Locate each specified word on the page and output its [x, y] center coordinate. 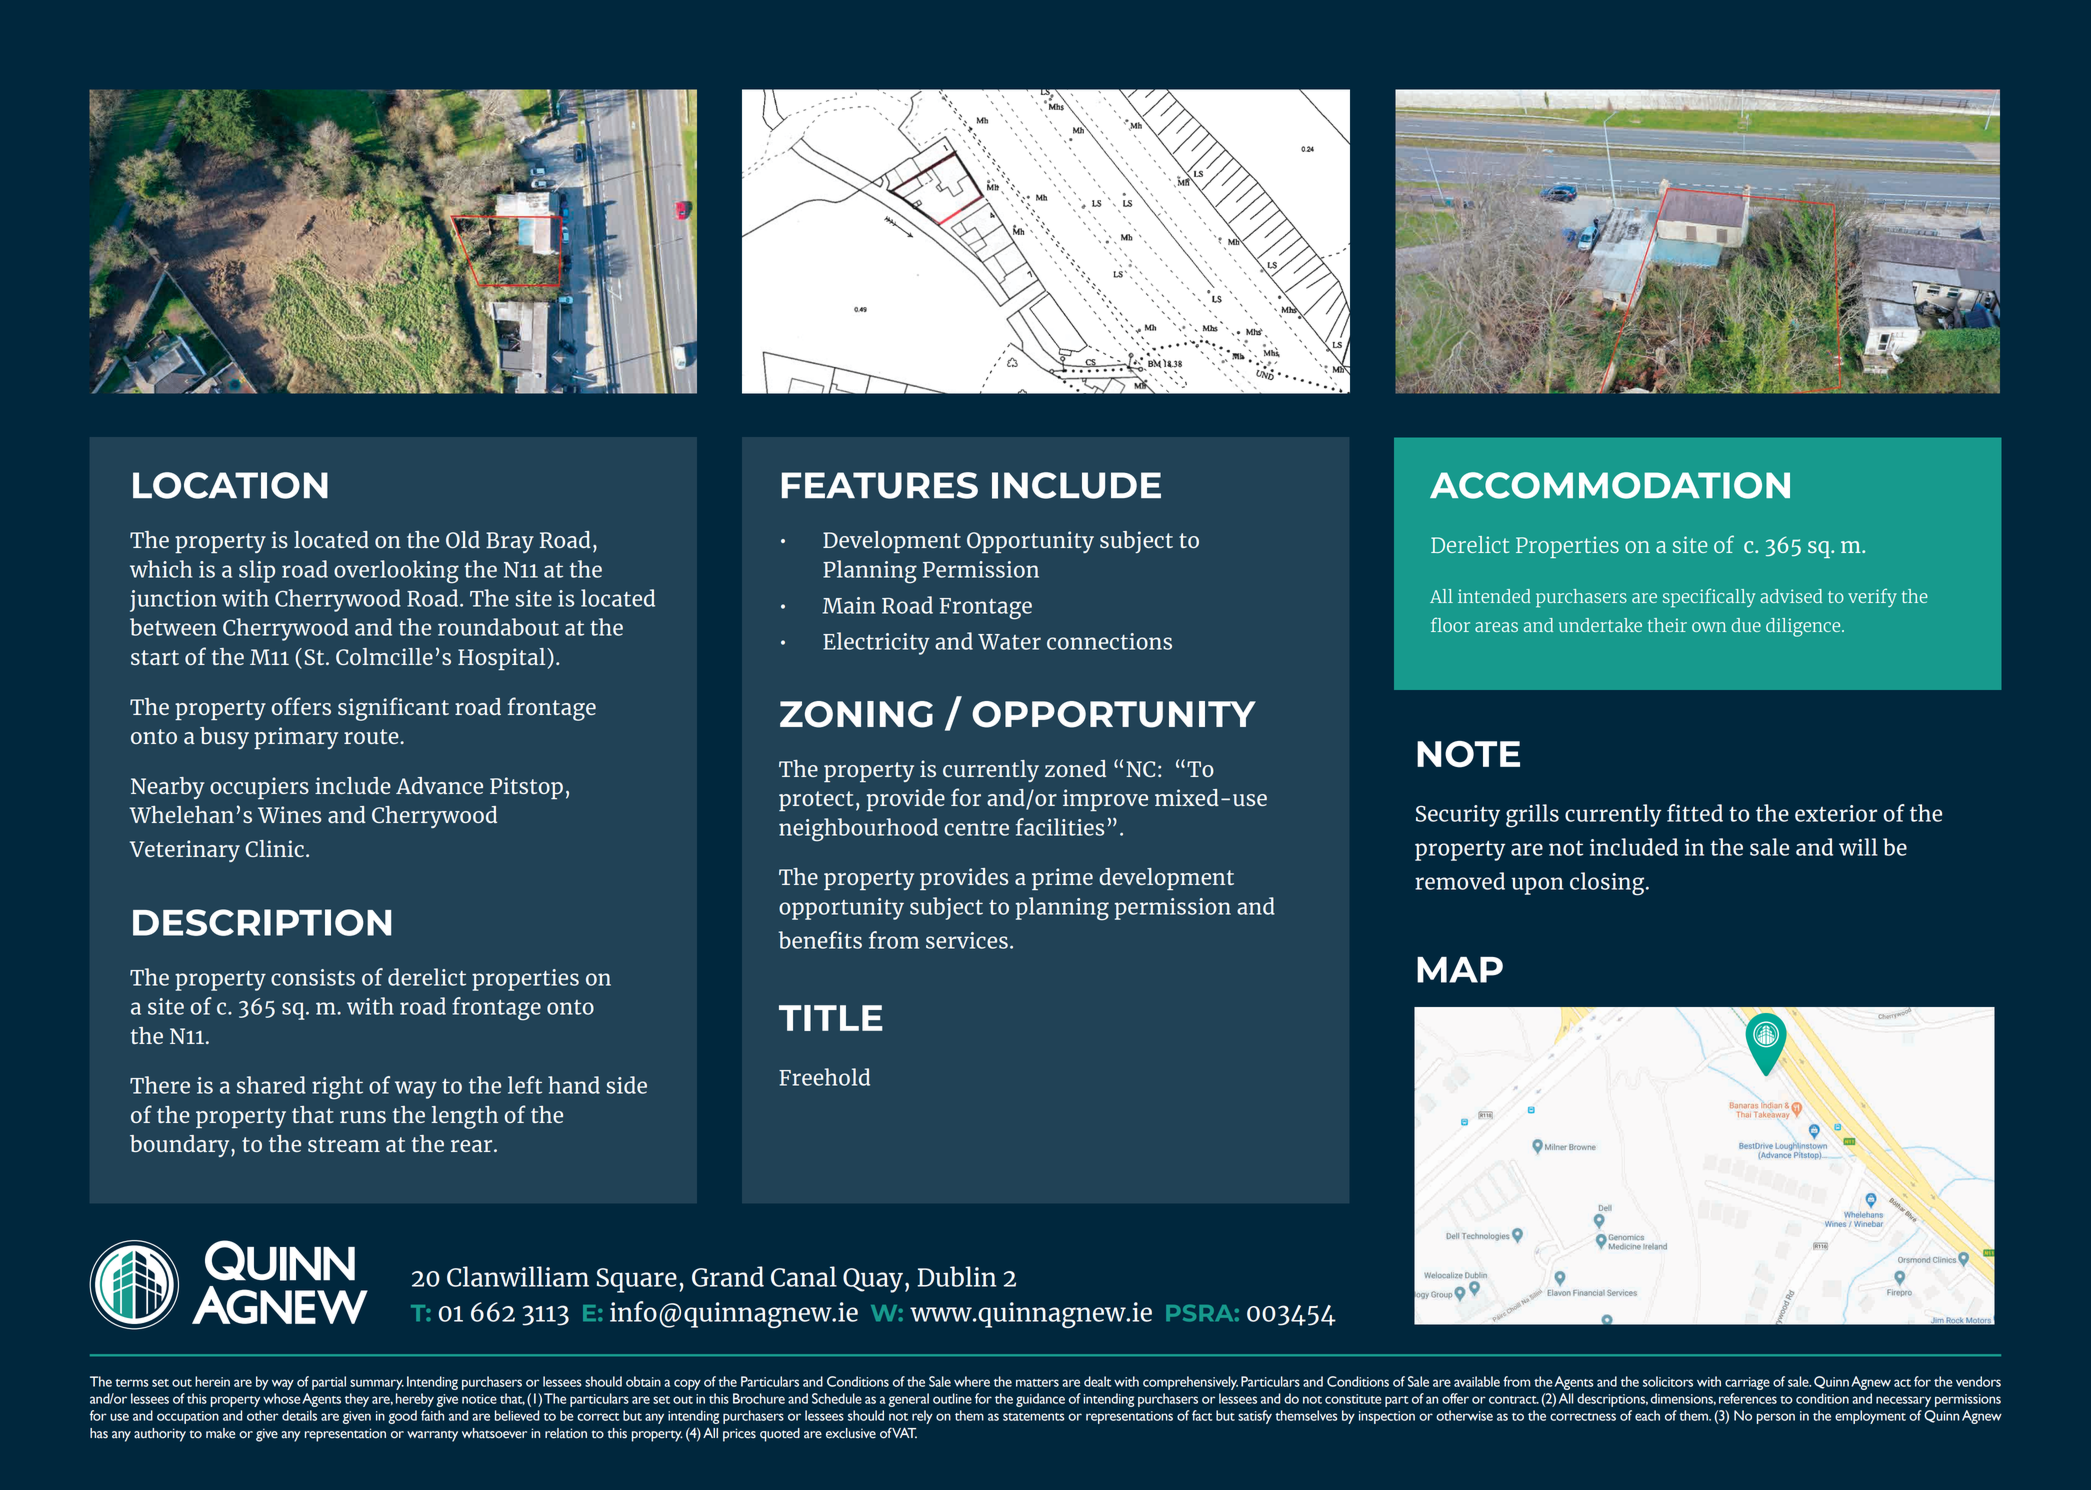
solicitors [1668, 1381]
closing [1608, 884]
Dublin [956, 1276]
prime [1062, 879]
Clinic [274, 848]
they [357, 1400]
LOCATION [230, 485]
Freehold [824, 1077]
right [337, 1088]
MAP [1460, 970]
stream [344, 1144]
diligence [1804, 627]
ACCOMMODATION [1610, 485]
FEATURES [880, 485]
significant [393, 709]
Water [1009, 642]
